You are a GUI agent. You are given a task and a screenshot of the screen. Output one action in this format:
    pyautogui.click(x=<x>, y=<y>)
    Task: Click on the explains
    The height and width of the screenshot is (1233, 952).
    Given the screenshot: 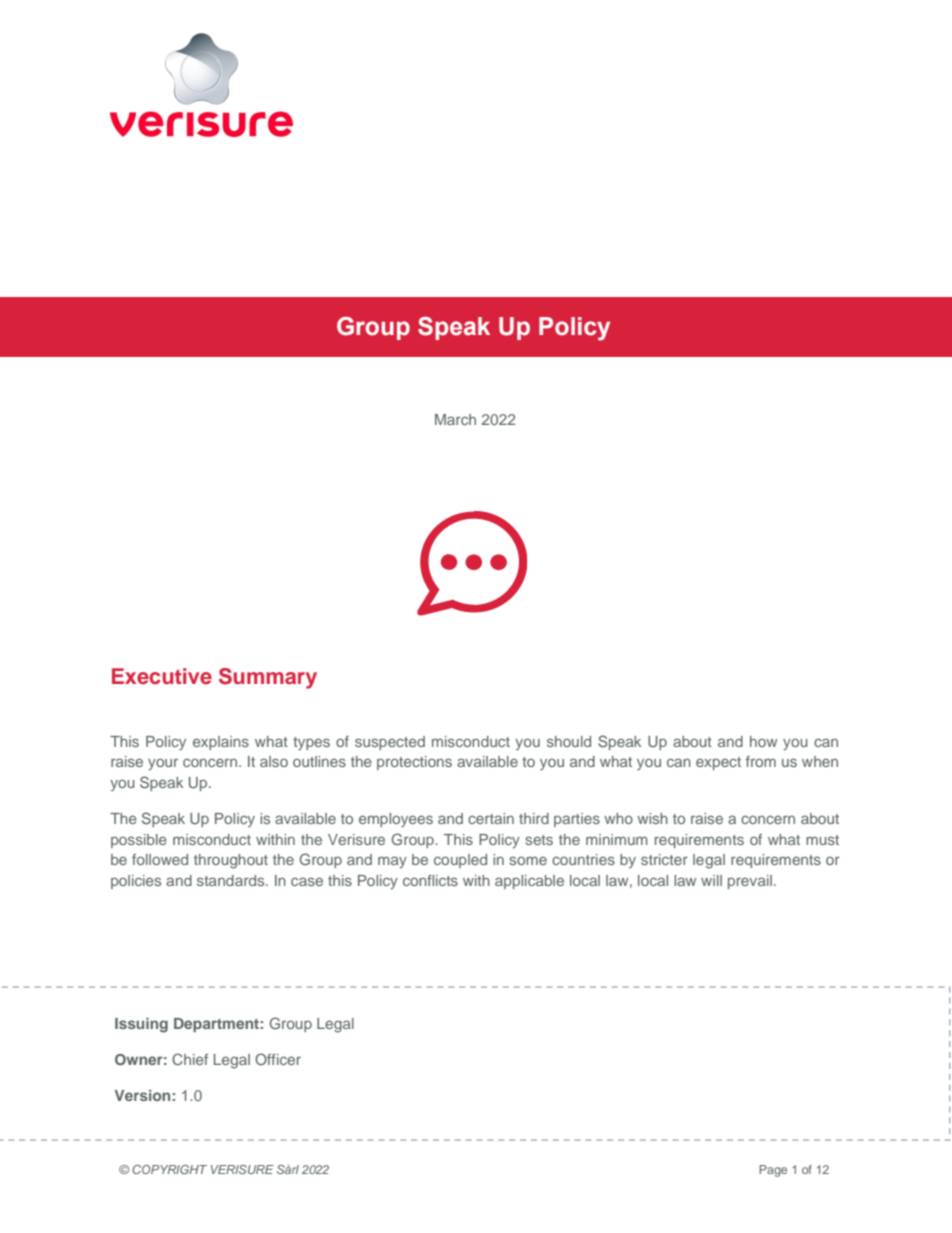 What is the action you would take?
    pyautogui.click(x=221, y=743)
